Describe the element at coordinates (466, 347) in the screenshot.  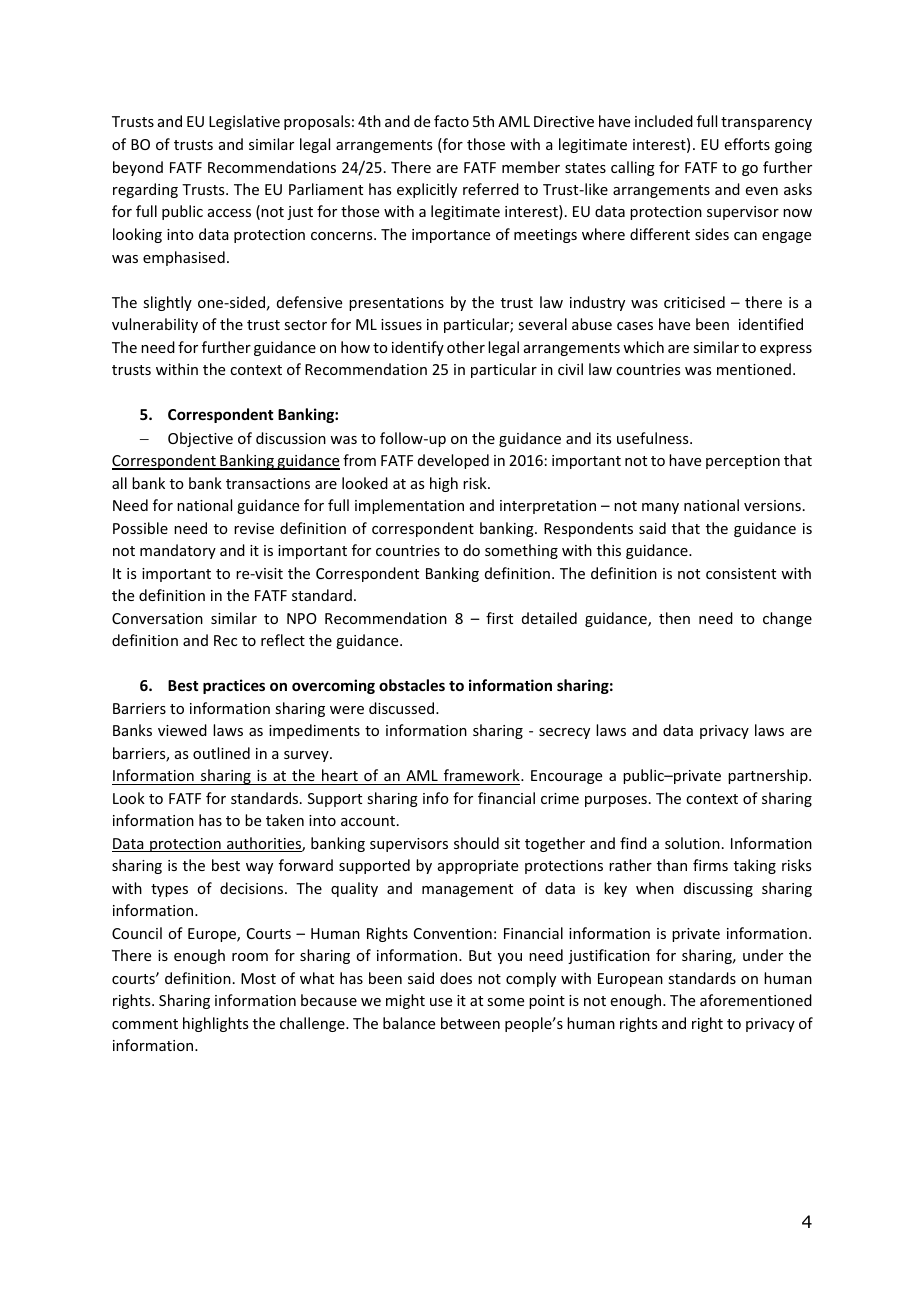
I see `other` at that location.
